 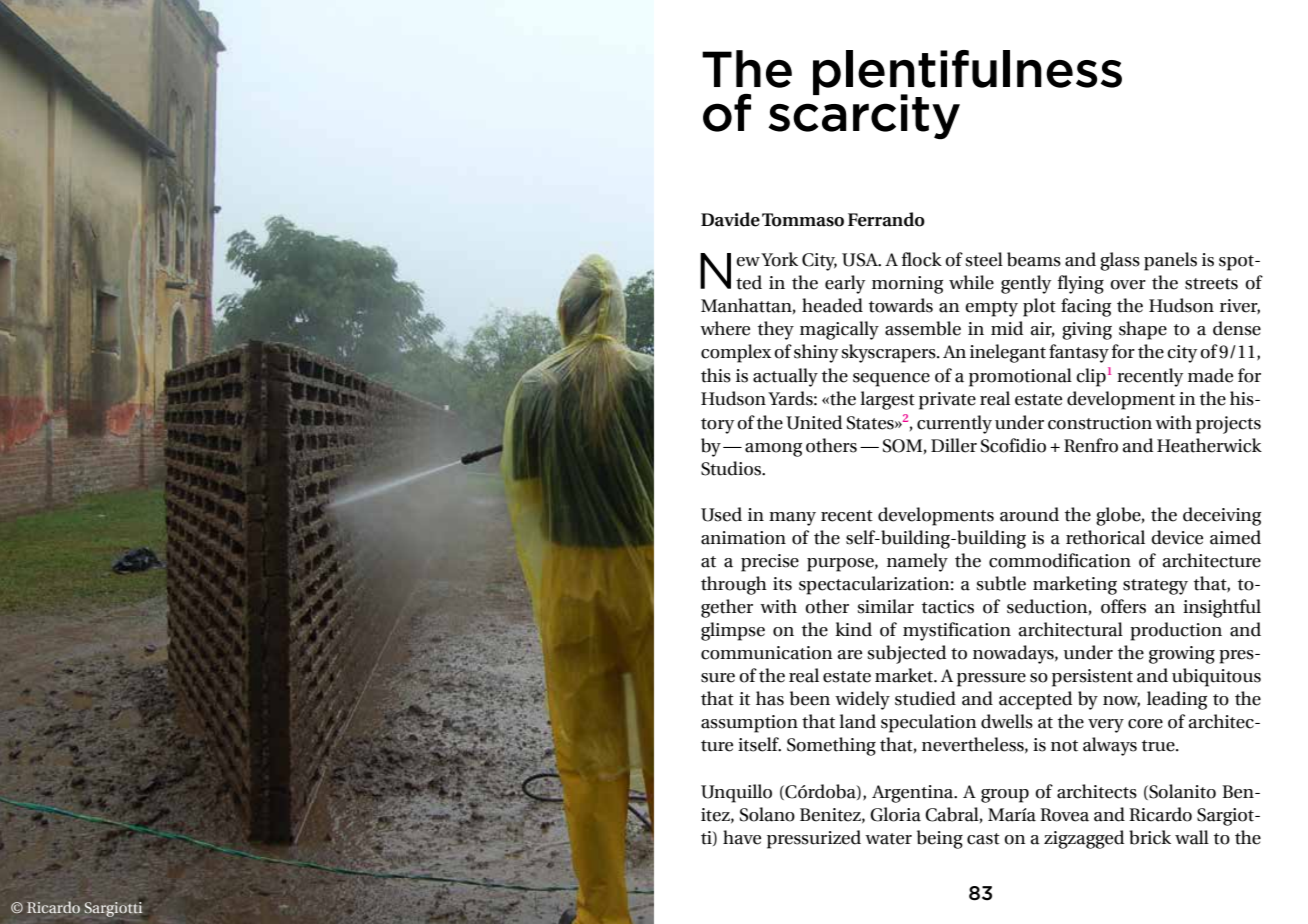 I want to click on York, so click(x=778, y=259).
